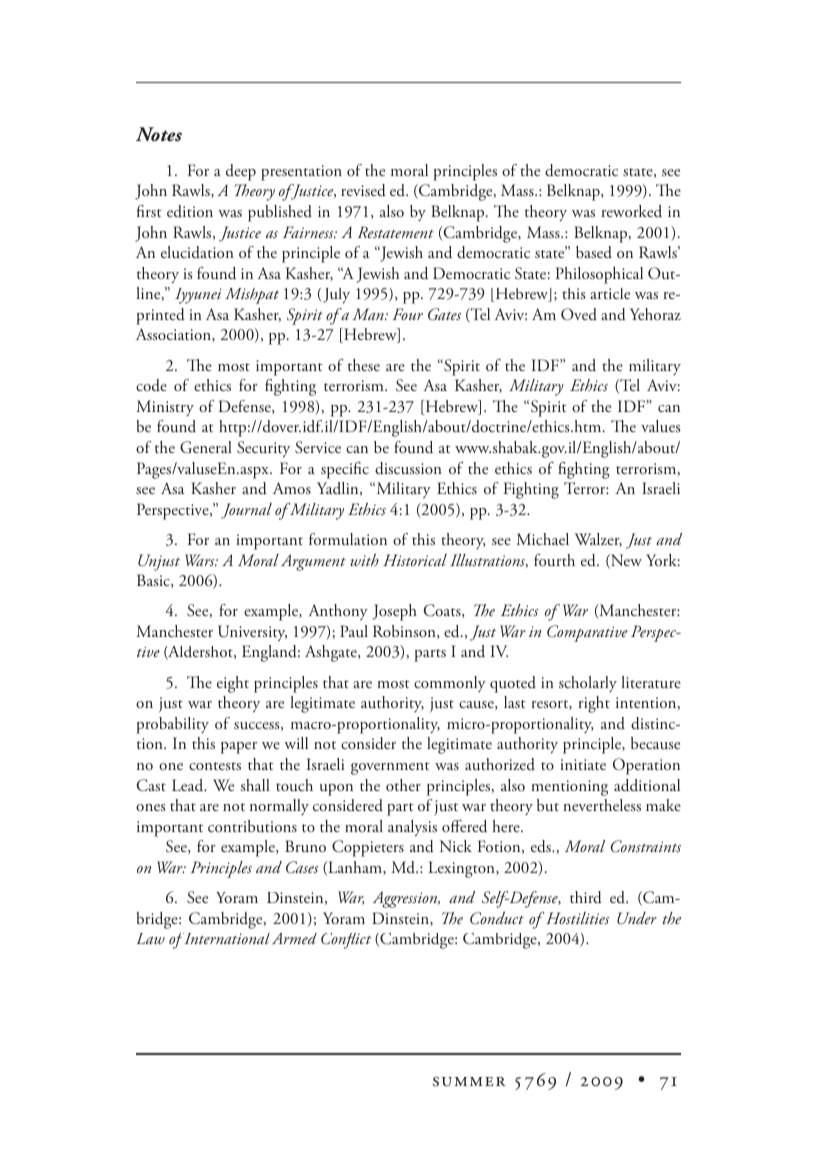  What do you see at coordinates (577, 918) in the document?
I see `Hostilities` at bounding box center [577, 918].
